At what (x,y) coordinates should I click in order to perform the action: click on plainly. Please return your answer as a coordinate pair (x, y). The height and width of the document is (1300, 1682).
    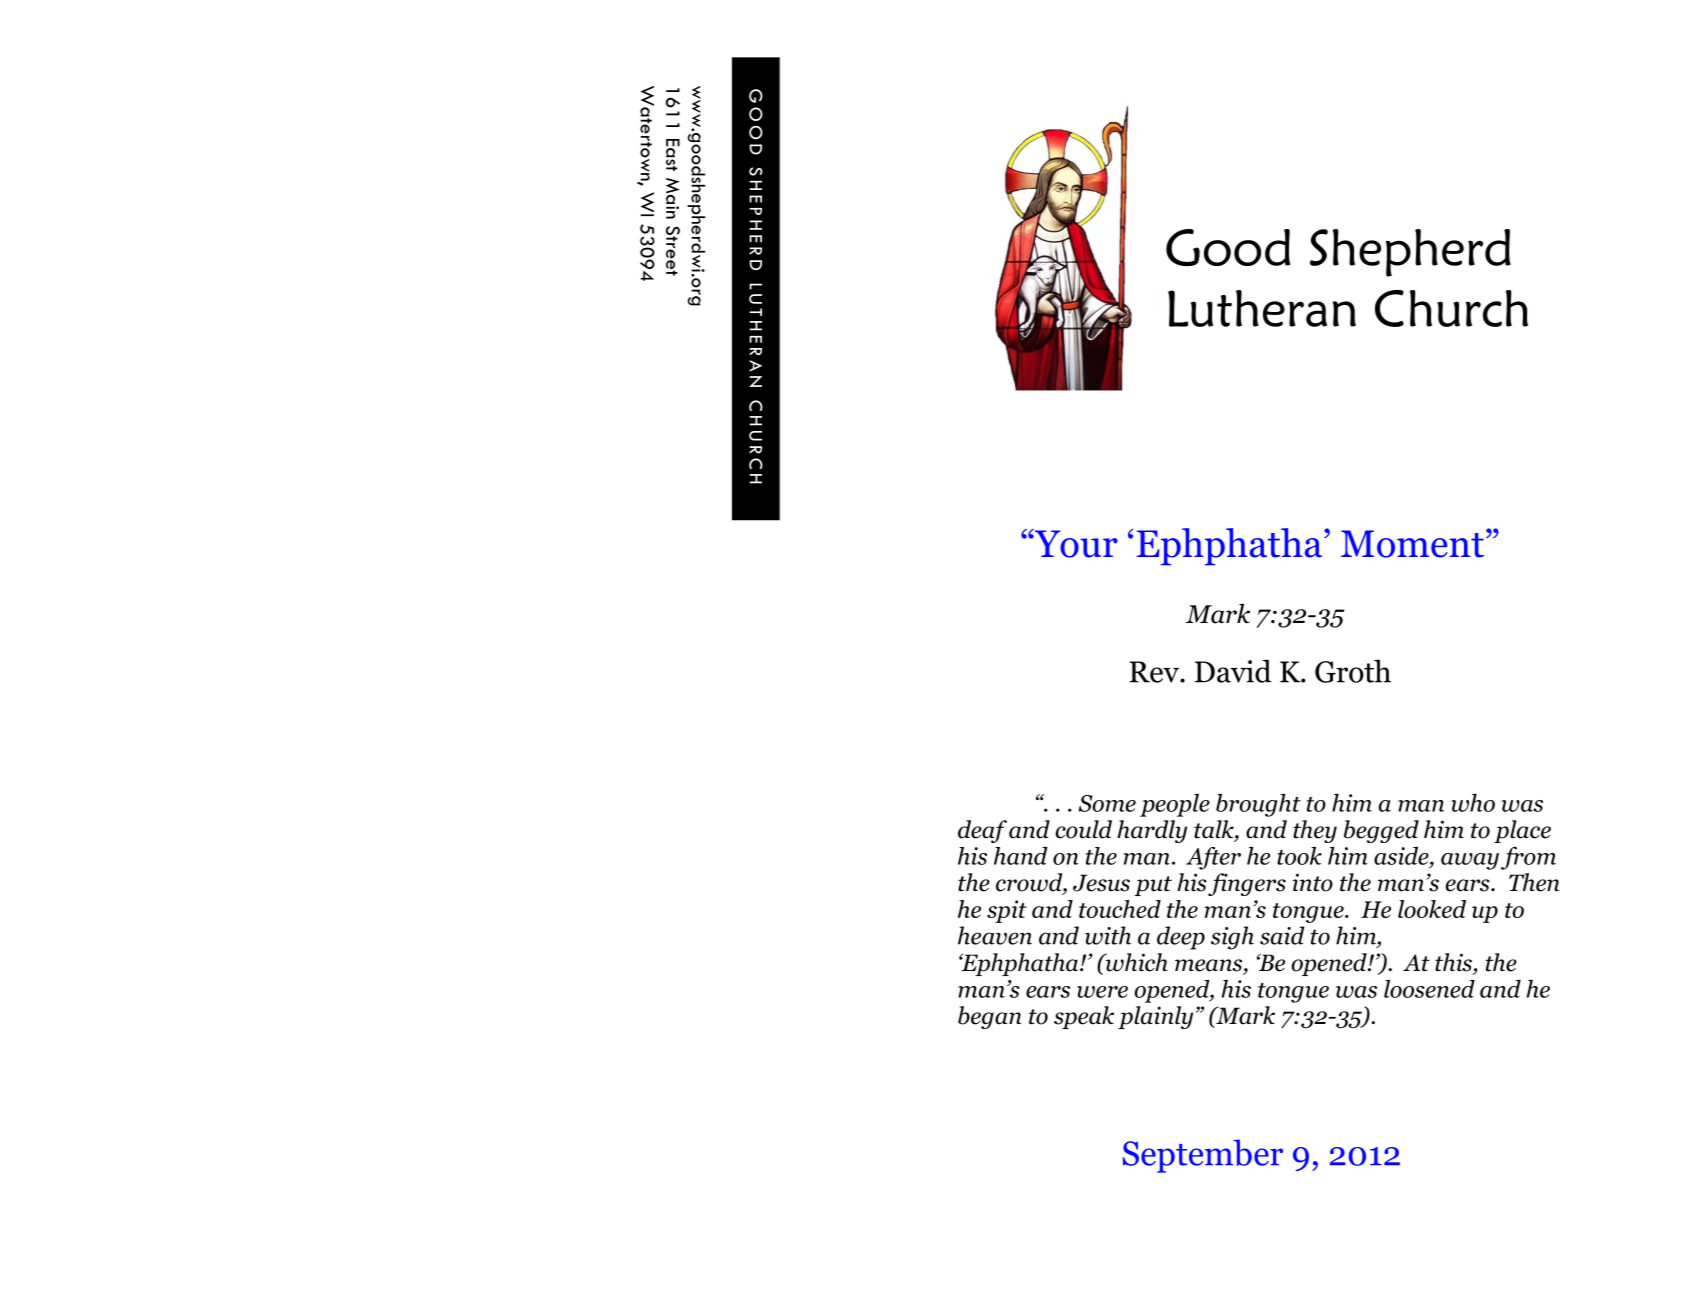
    Looking at the image, I should click on (1155, 1017).
